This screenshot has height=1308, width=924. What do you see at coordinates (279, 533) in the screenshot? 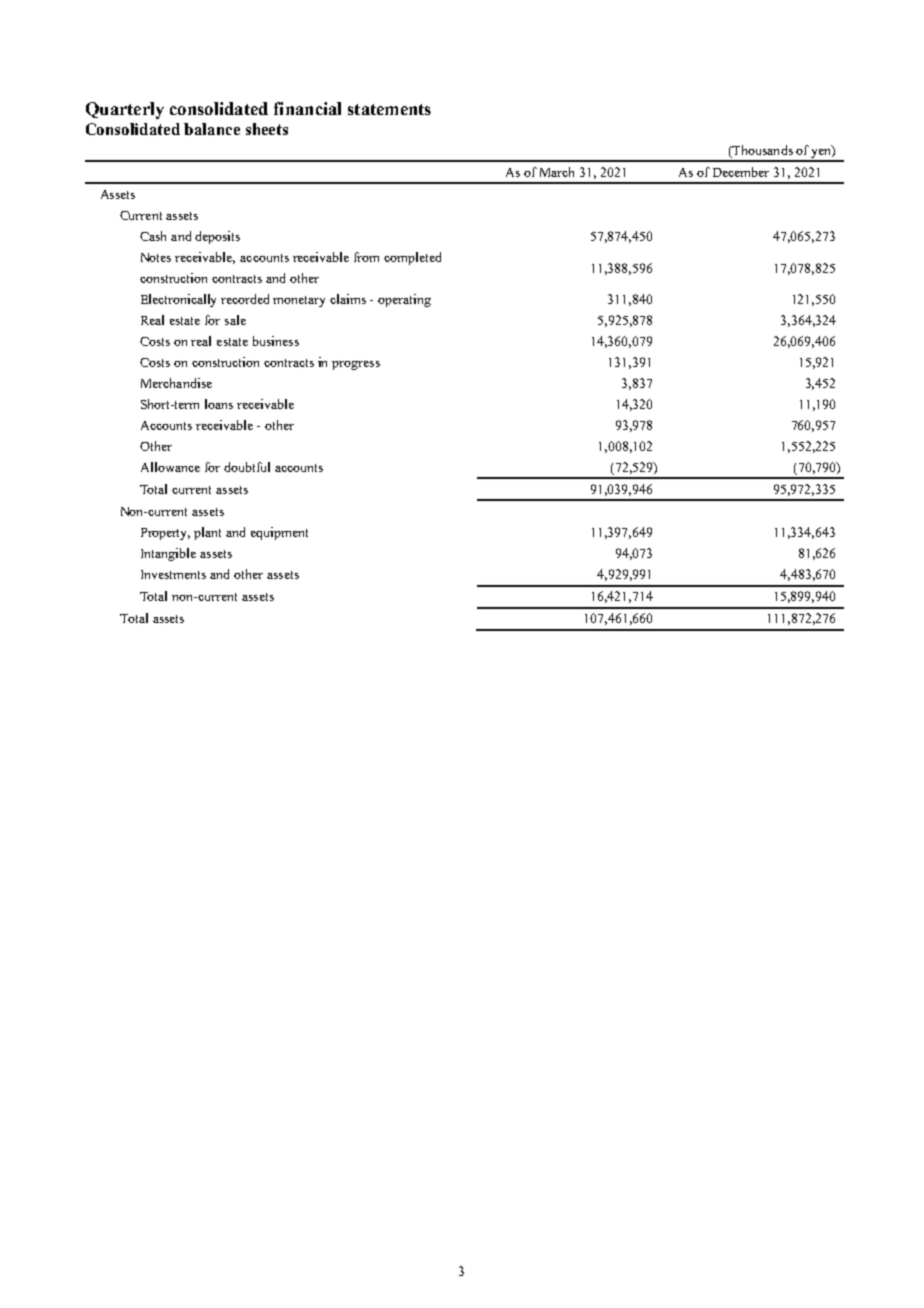
I see `equipment` at bounding box center [279, 533].
